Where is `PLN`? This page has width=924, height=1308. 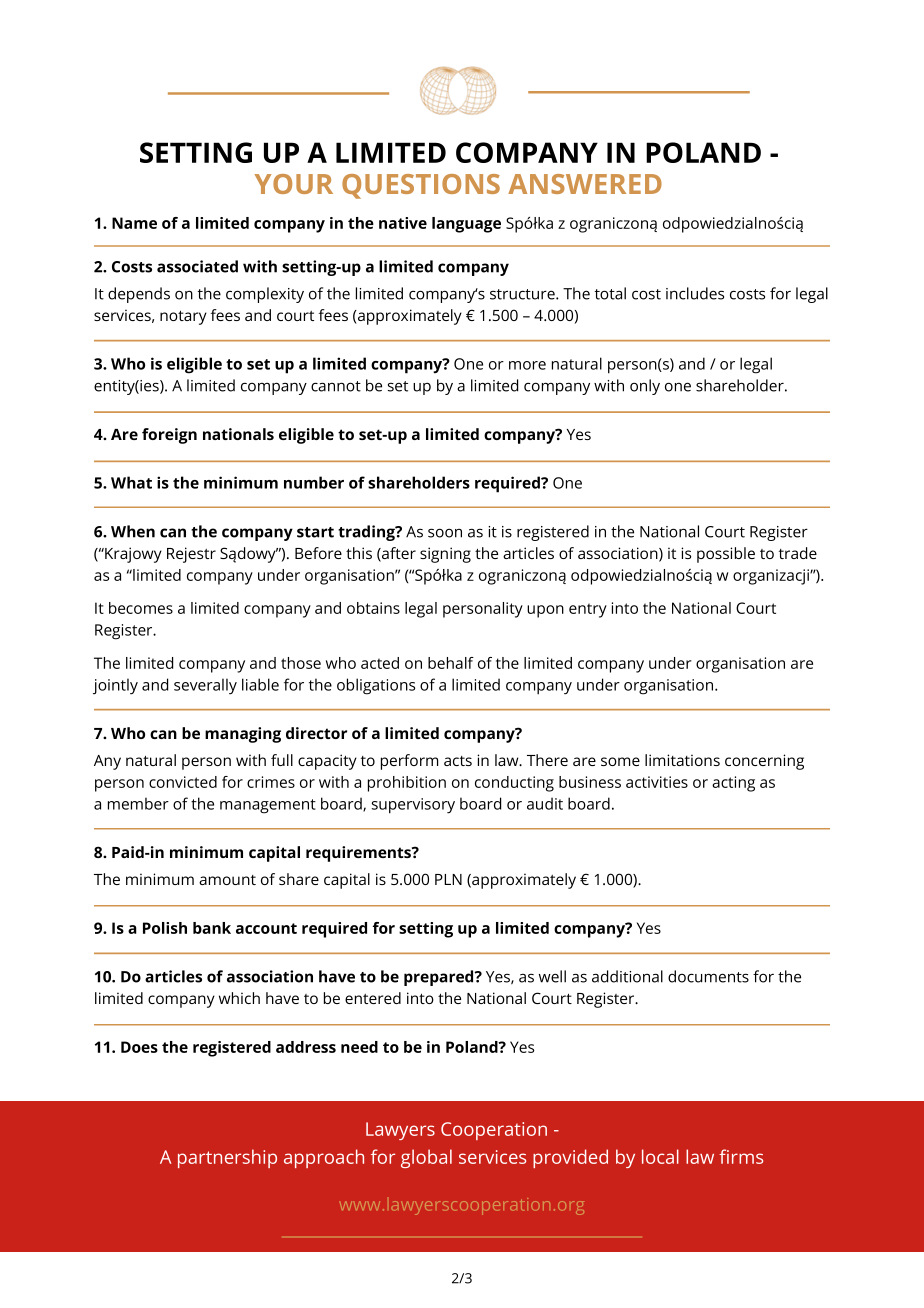
PLN is located at coordinates (448, 879).
